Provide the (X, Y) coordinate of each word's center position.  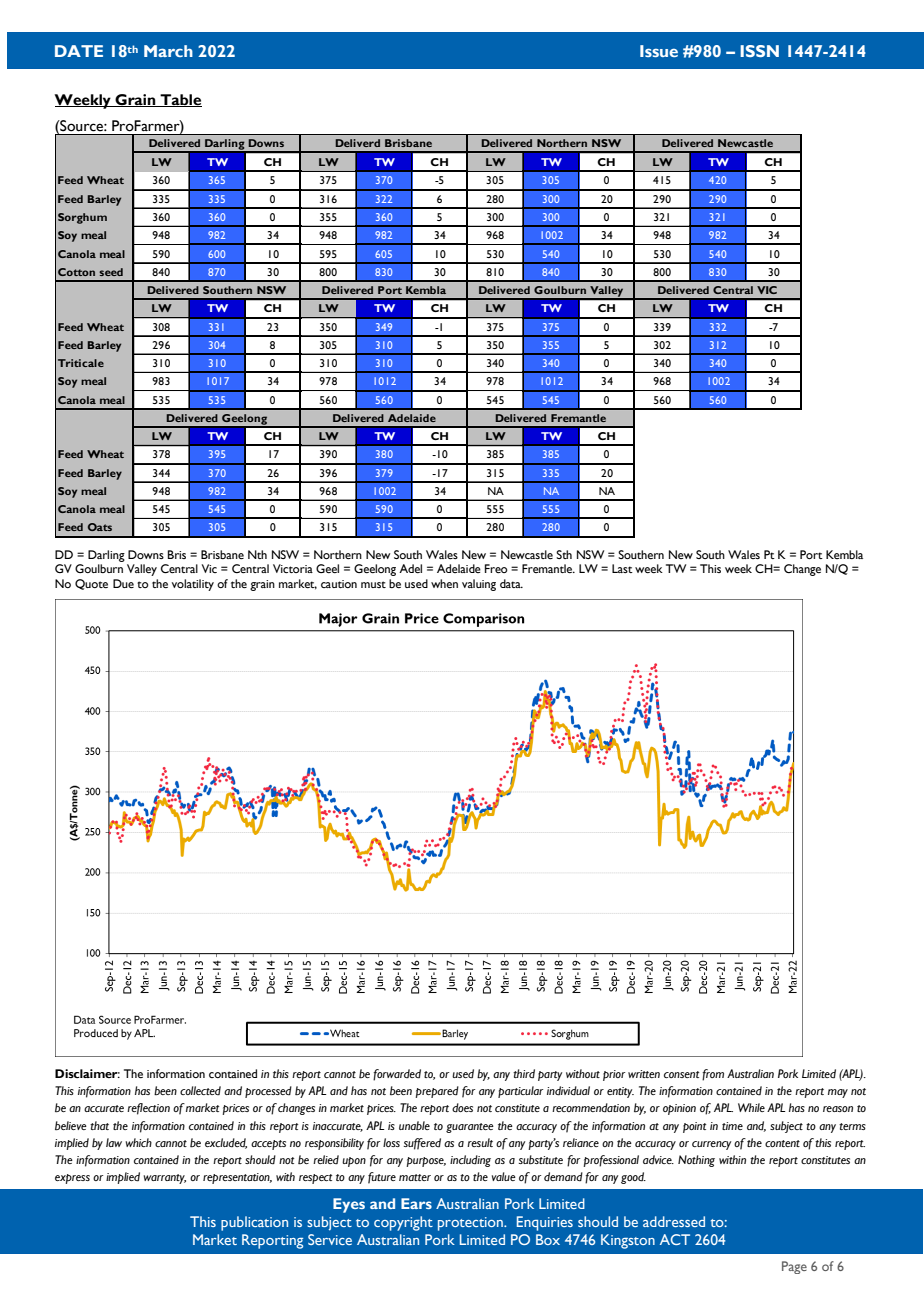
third (524, 1074)
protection (471, 1224)
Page (794, 1267)
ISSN (759, 51)
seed (111, 272)
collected (200, 1091)
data (511, 583)
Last (622, 568)
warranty (165, 1179)
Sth (564, 554)
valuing (479, 585)
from (713, 1075)
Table (180, 100)
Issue (659, 51)
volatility (193, 585)
